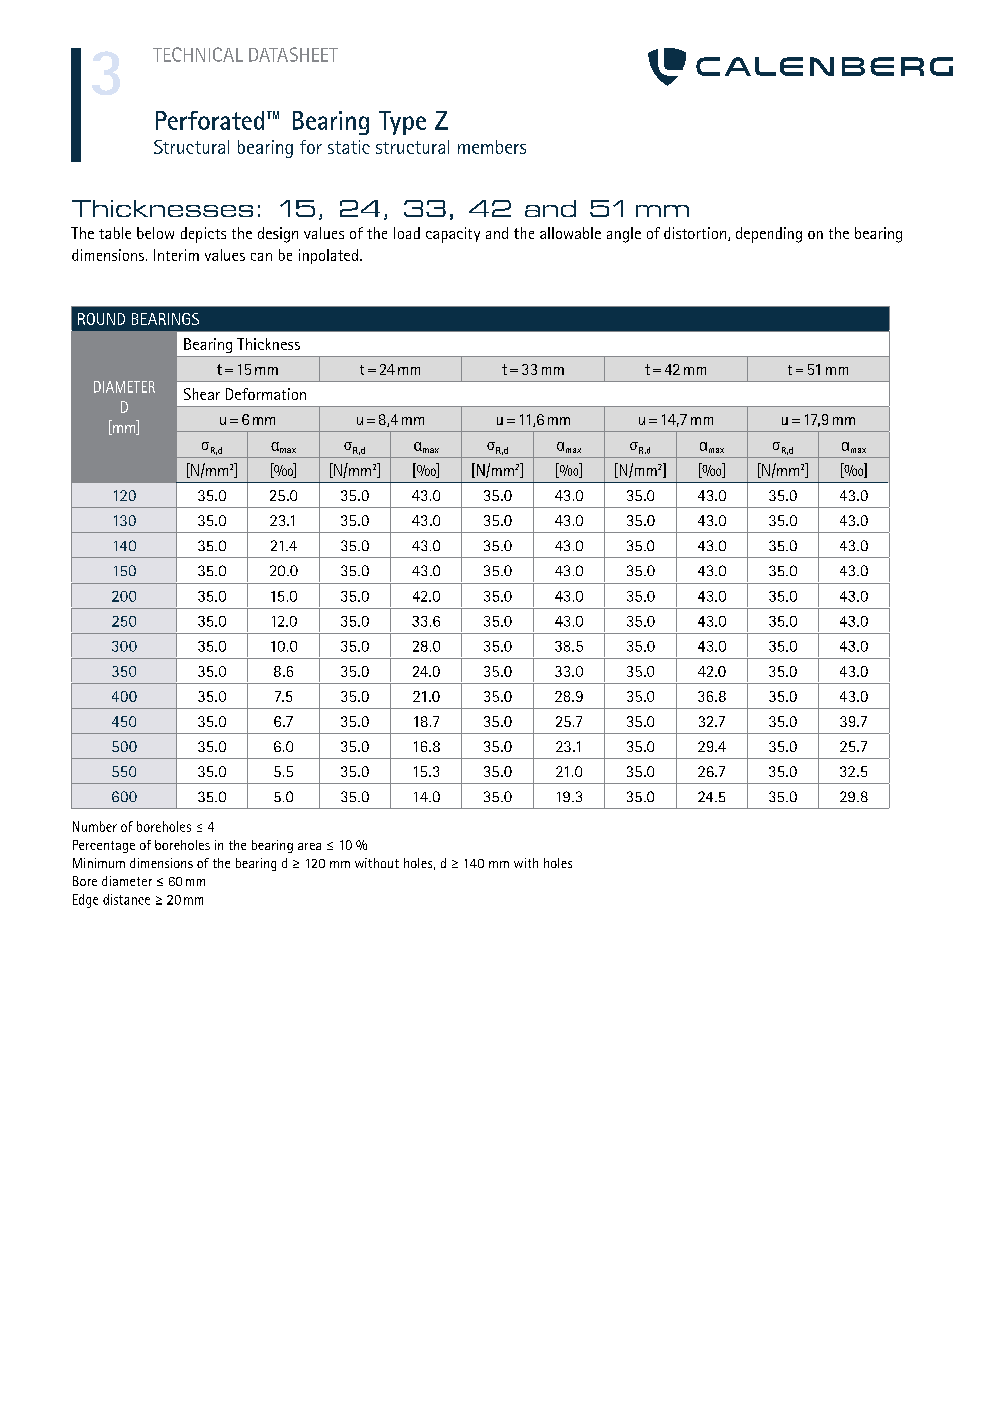  Describe the element at coordinates (696, 234) in the screenshot. I see `distortion` at that location.
